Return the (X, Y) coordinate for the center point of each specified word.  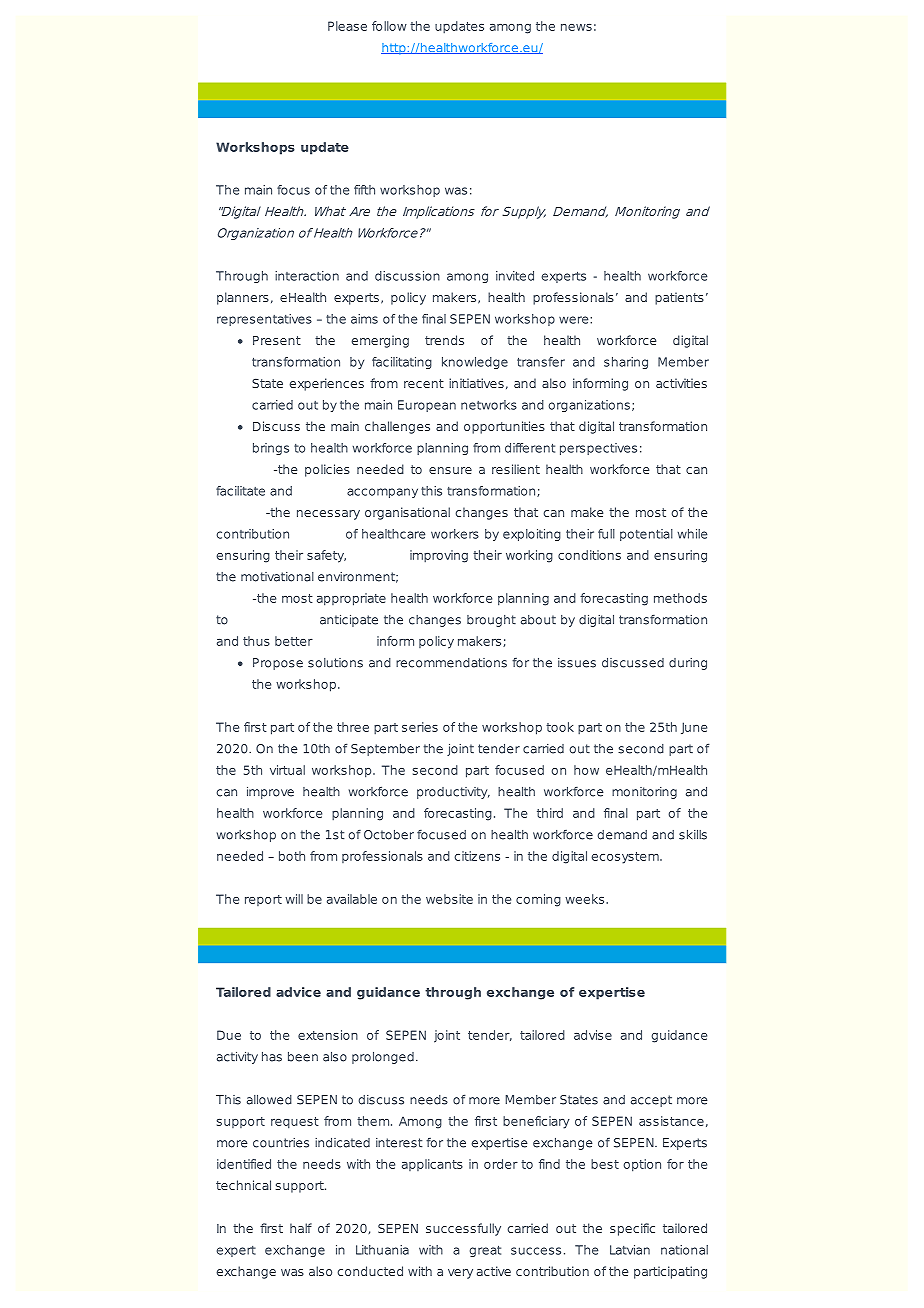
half (301, 1228)
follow (389, 26)
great (485, 1251)
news (576, 27)
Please (347, 26)
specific (632, 1229)
